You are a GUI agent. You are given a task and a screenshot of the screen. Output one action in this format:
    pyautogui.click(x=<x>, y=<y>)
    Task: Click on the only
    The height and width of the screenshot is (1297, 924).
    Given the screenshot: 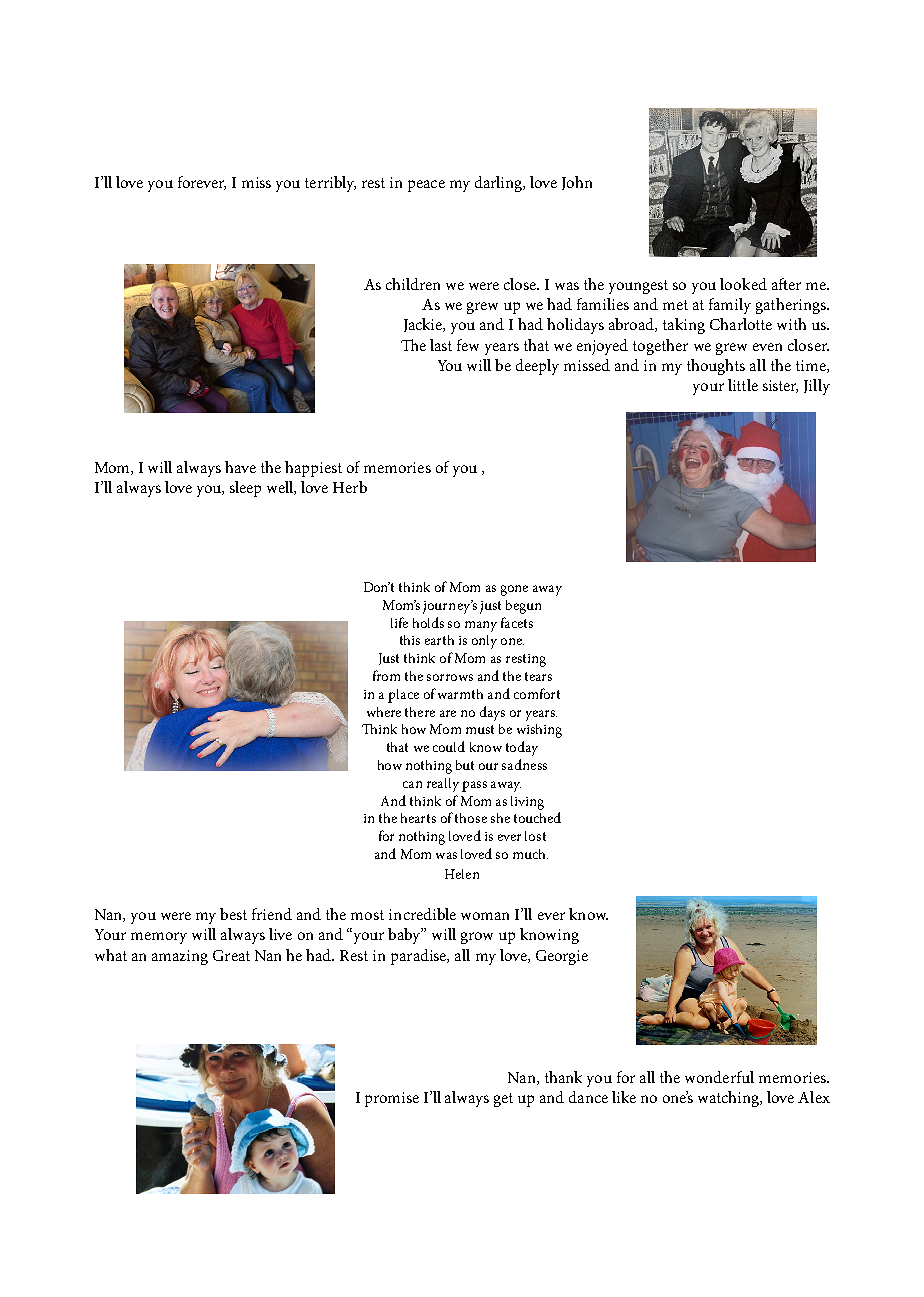 What is the action you would take?
    pyautogui.click(x=484, y=642)
